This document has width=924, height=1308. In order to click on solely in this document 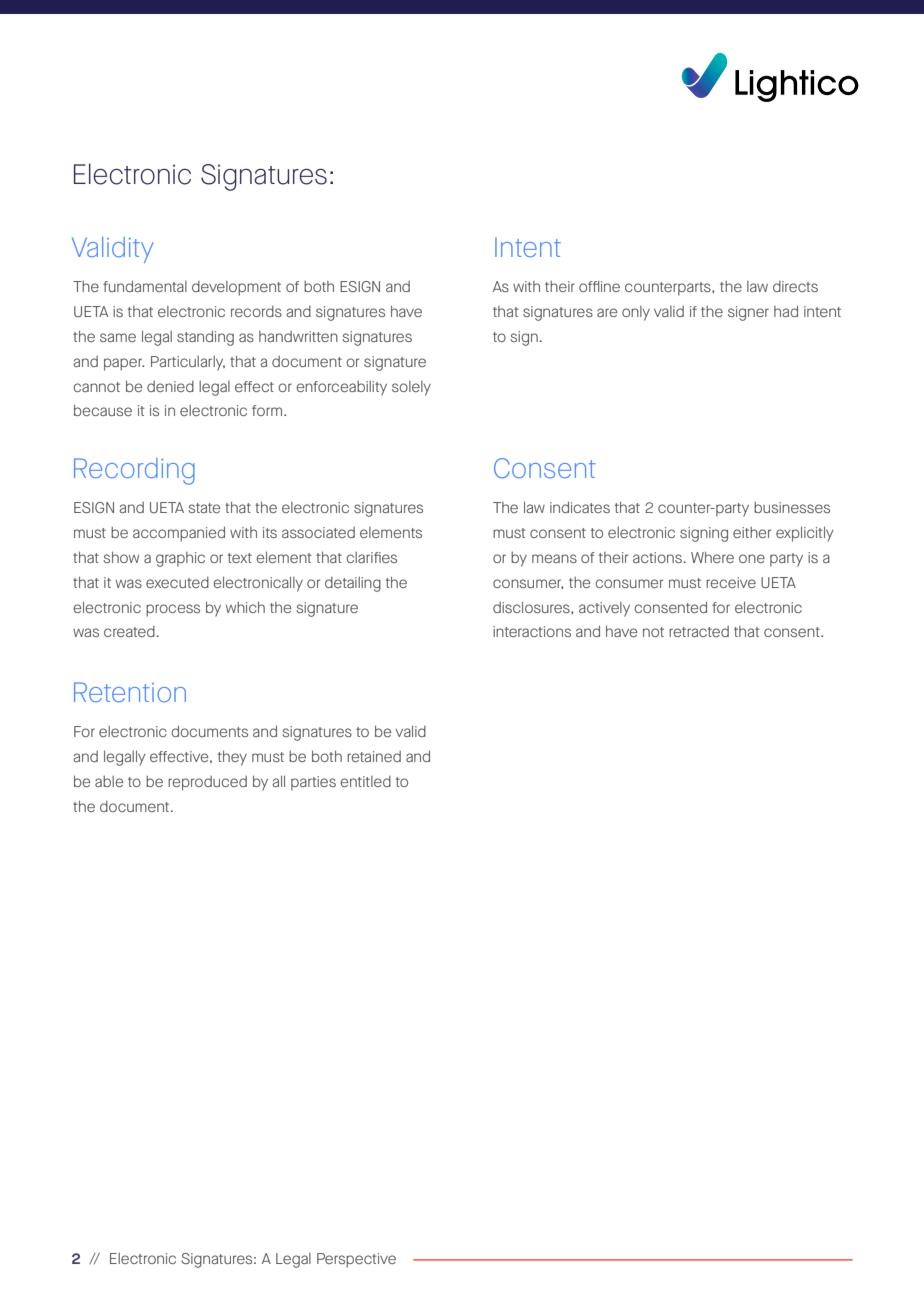, I will do `click(411, 388)`.
